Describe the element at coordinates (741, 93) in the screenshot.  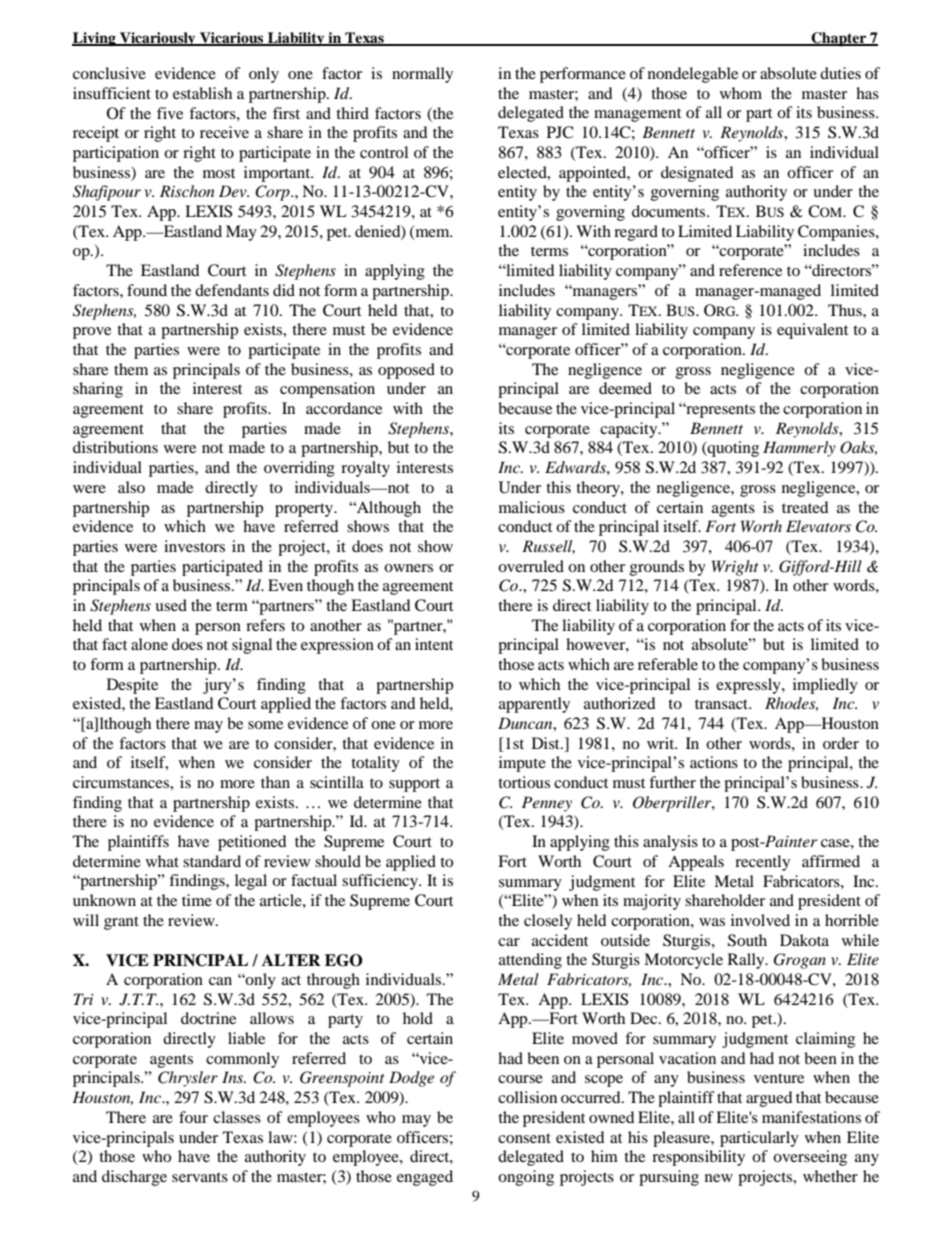
I see `whom` at that location.
